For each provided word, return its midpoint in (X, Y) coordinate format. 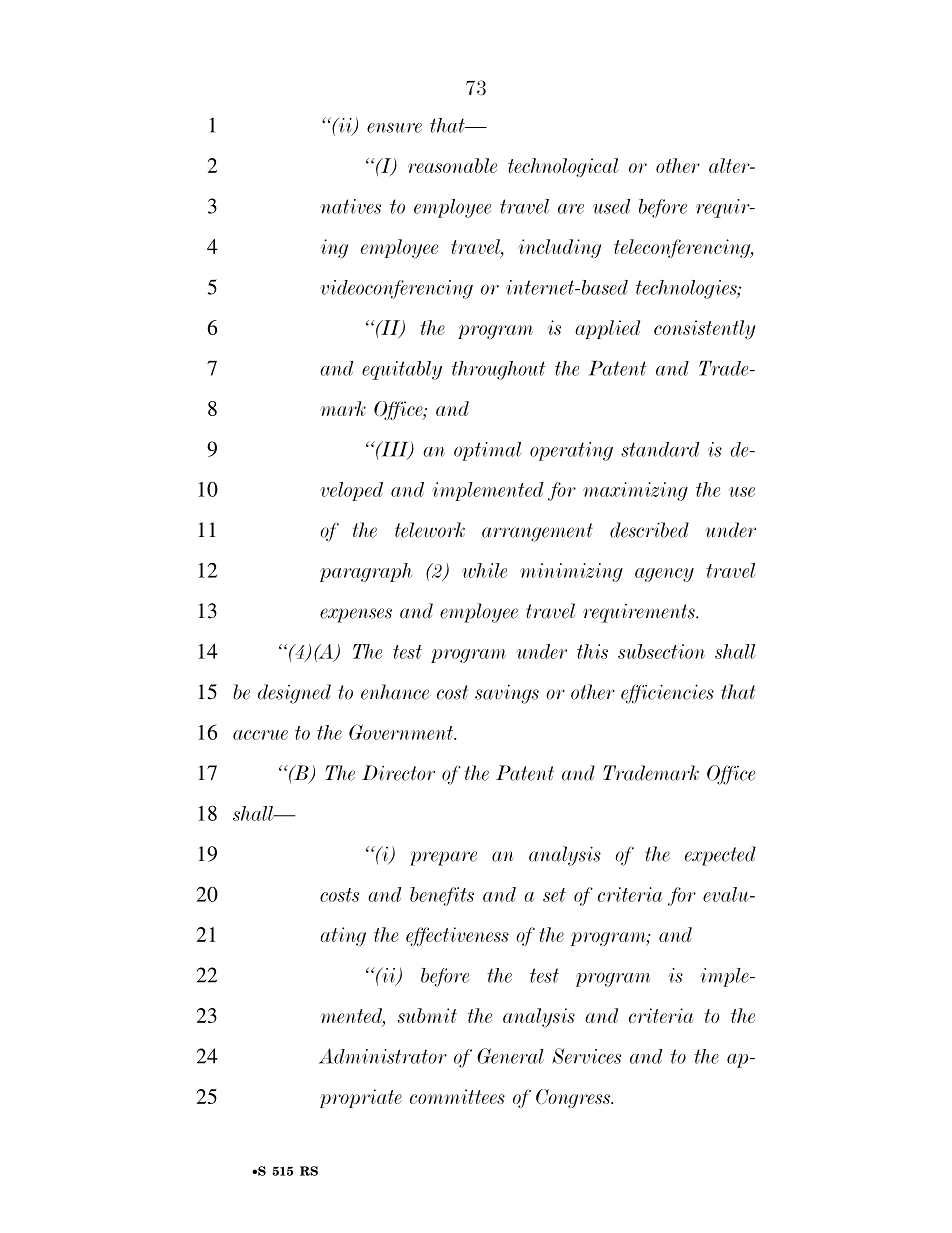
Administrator (383, 1056)
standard (660, 449)
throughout (498, 370)
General (510, 1056)
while (484, 570)
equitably (402, 370)
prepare (443, 858)
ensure (394, 128)
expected (720, 856)
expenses (356, 615)
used (611, 206)
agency (664, 575)
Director (398, 773)
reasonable (452, 165)
